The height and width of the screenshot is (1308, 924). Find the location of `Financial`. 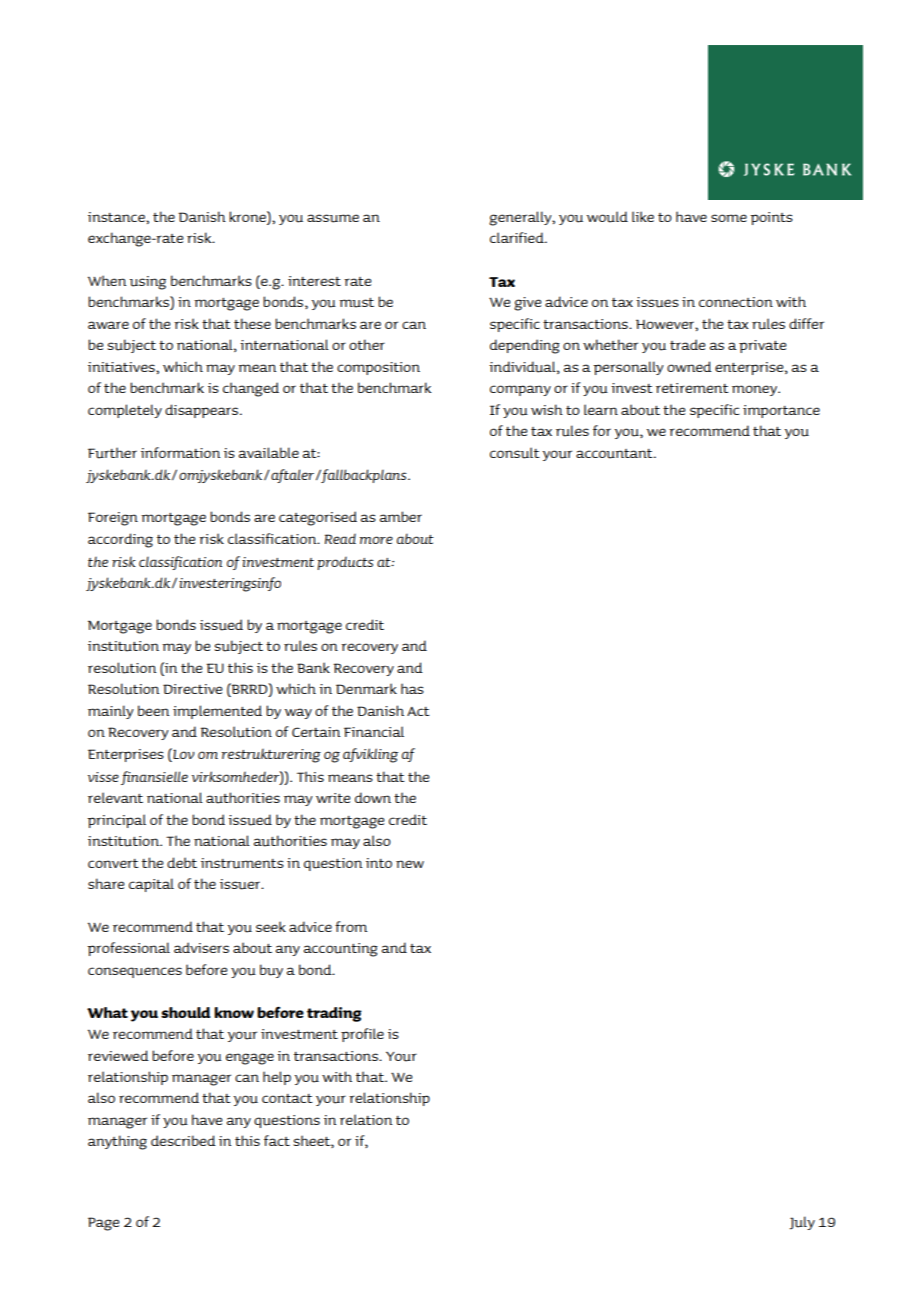

Financial is located at coordinates (374, 731).
